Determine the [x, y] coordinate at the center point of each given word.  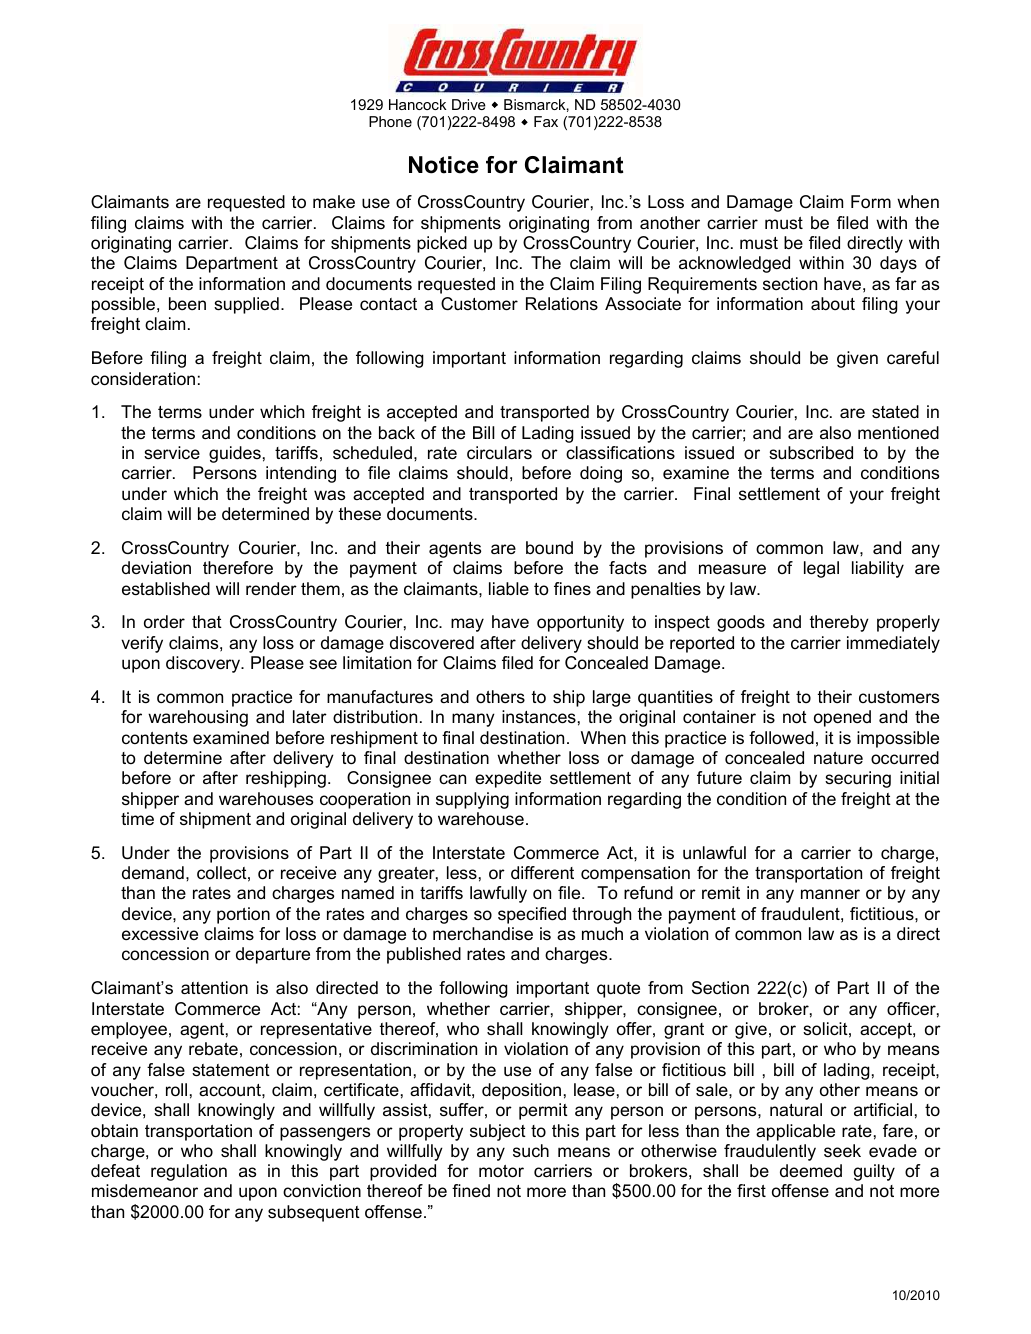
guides [235, 454]
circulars [499, 452]
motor [501, 1171]
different [542, 873]
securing [858, 779]
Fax [546, 121]
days [898, 264]
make [334, 202]
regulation [189, 1172]
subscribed [811, 453]
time [137, 819]
